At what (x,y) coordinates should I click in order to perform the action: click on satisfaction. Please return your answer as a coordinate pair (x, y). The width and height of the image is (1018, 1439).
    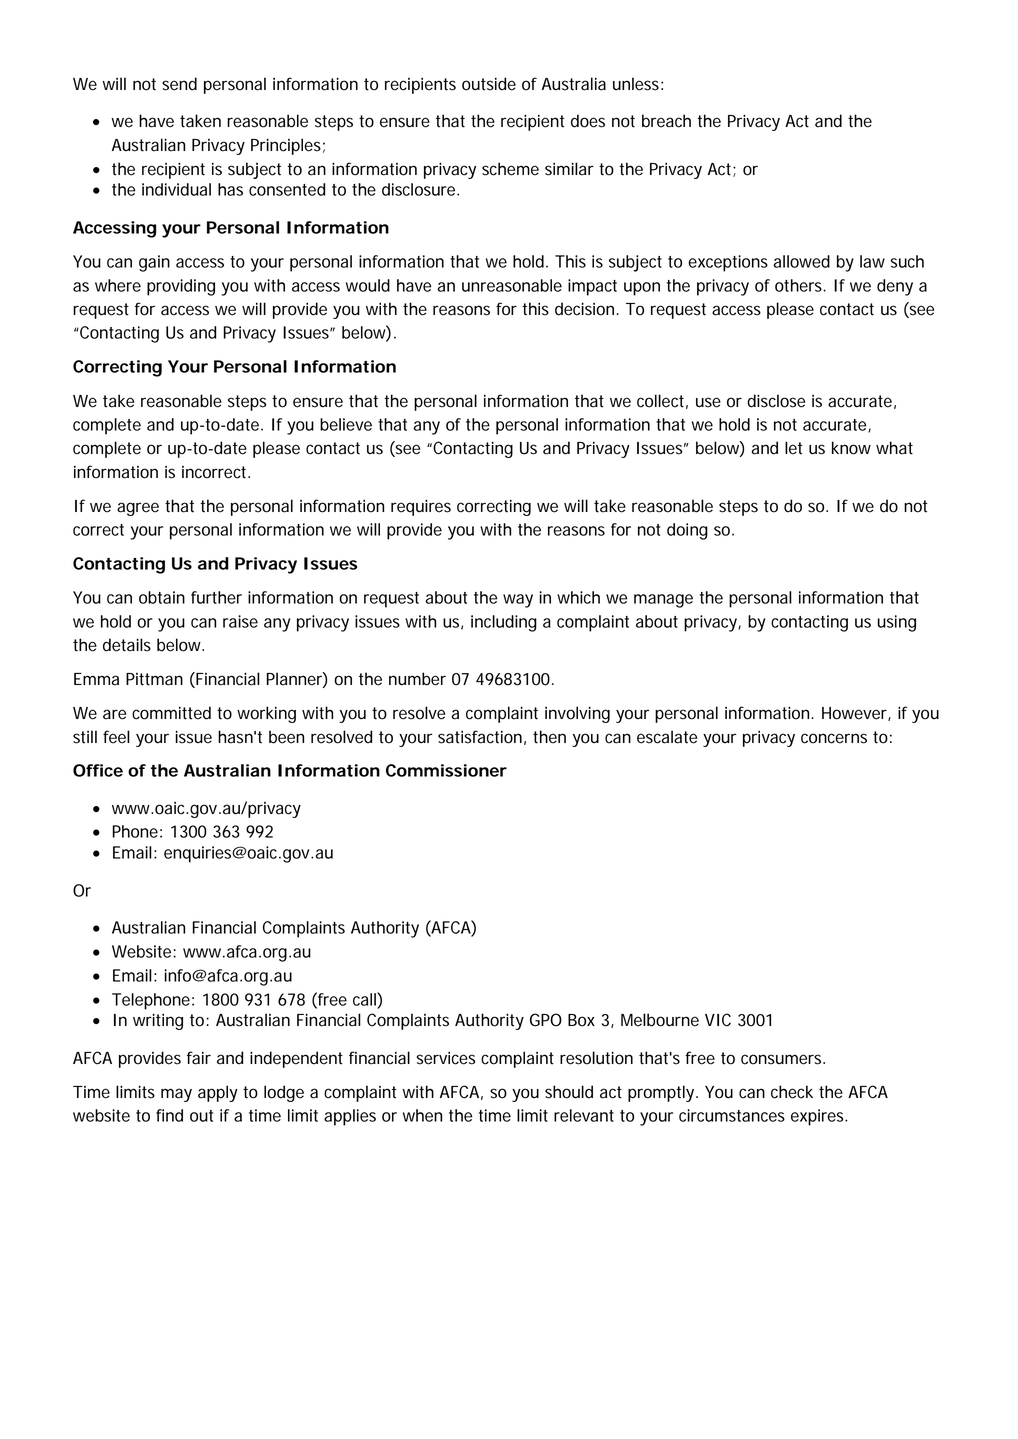
    Looking at the image, I should click on (480, 737).
